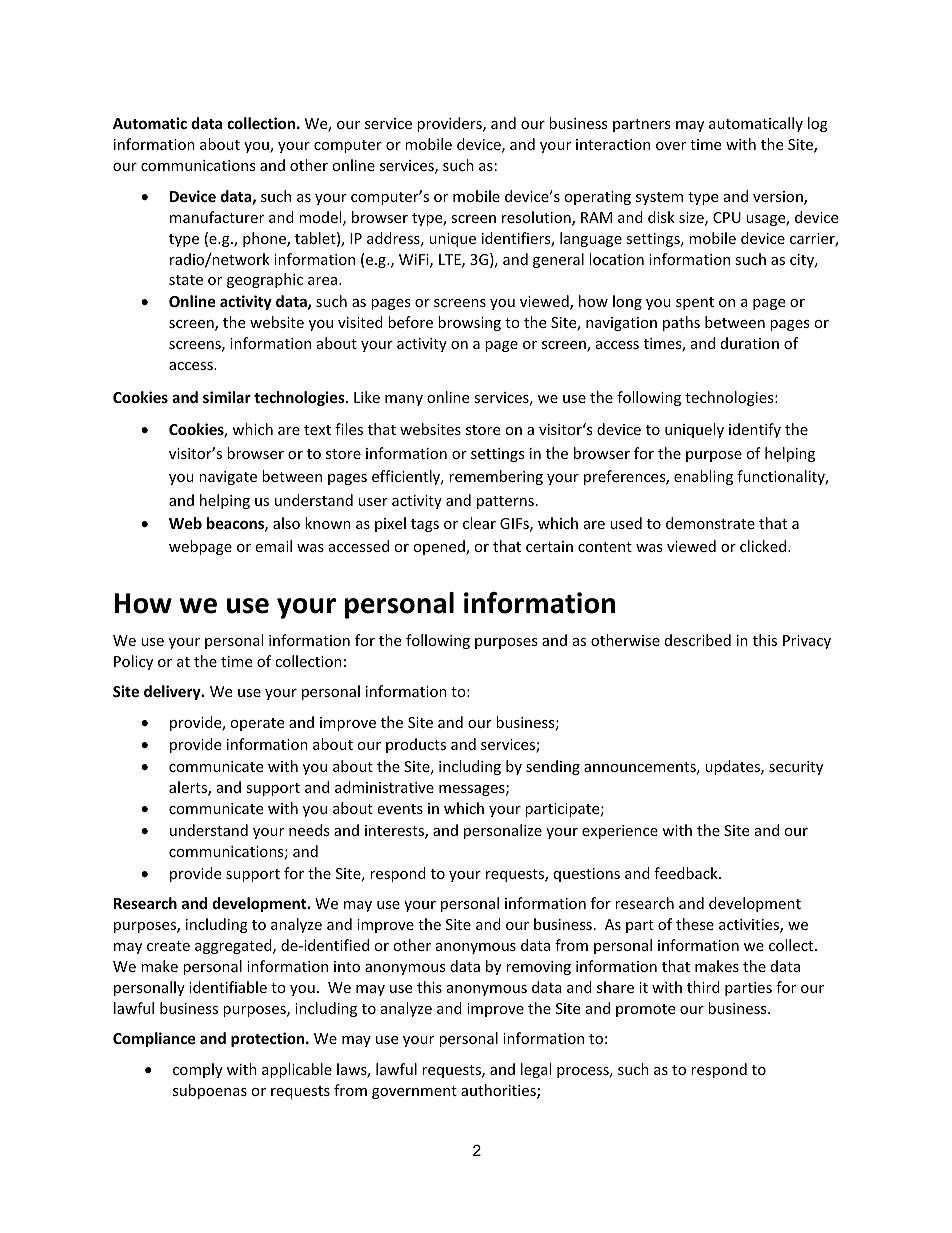  Describe the element at coordinates (416, 745) in the document. I see `products` at that location.
